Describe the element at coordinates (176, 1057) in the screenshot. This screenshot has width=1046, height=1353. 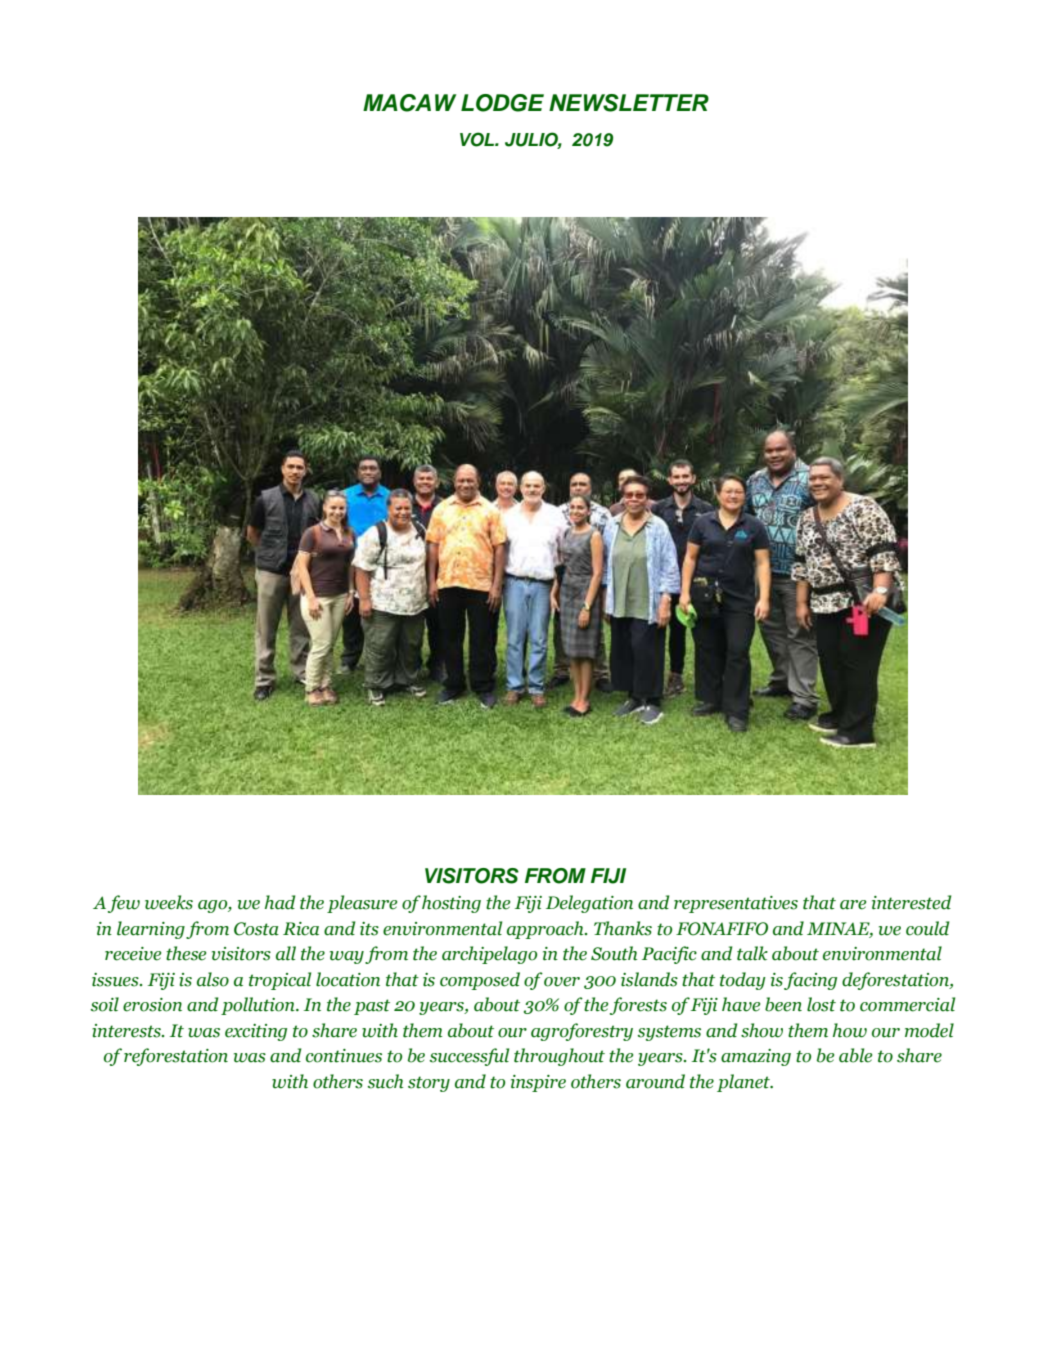
I see `reforestation` at that location.
